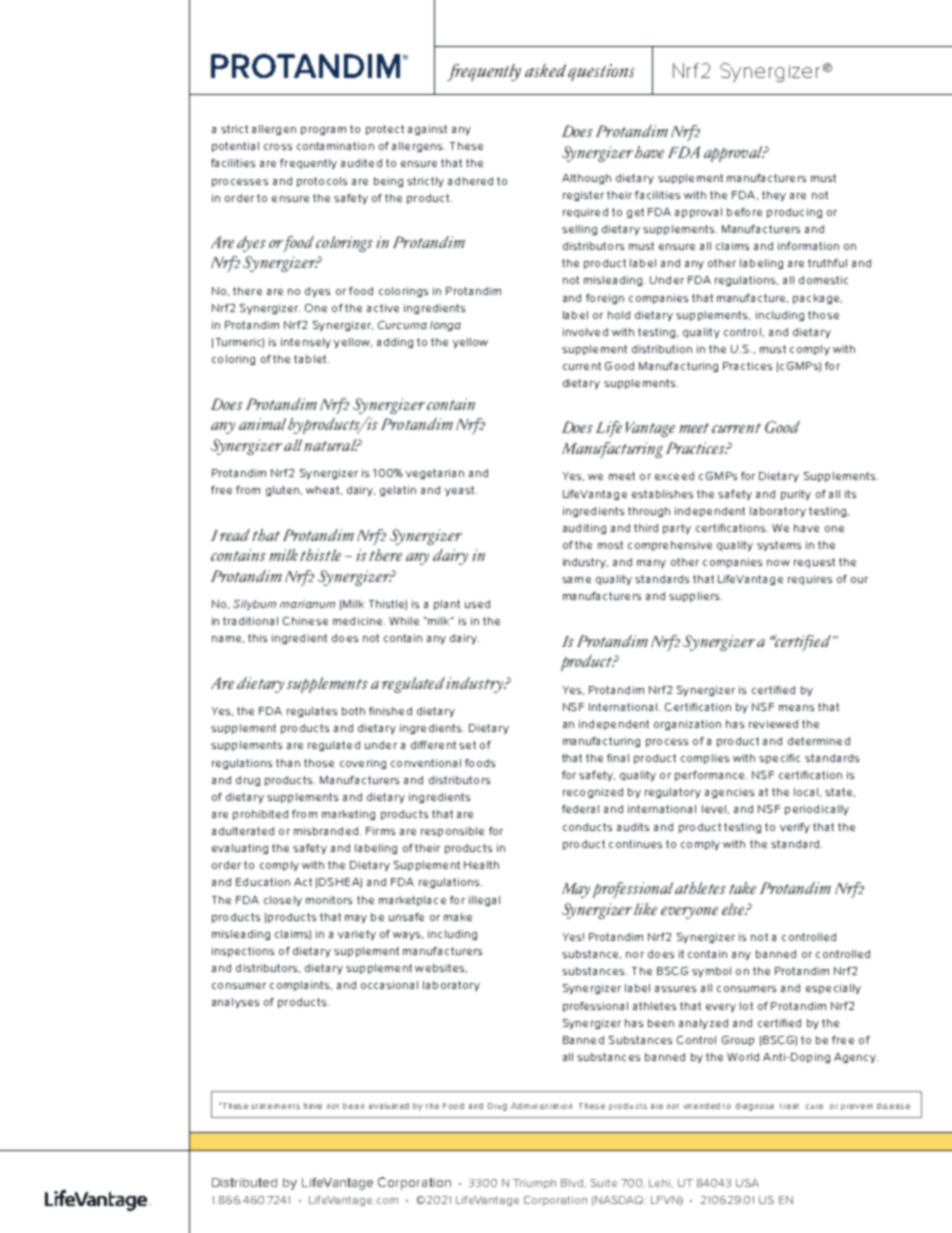 Image resolution: width=952 pixels, height=1233 pixels. Describe the element at coordinates (534, 1184) in the page. I see `Triumph` at that location.
